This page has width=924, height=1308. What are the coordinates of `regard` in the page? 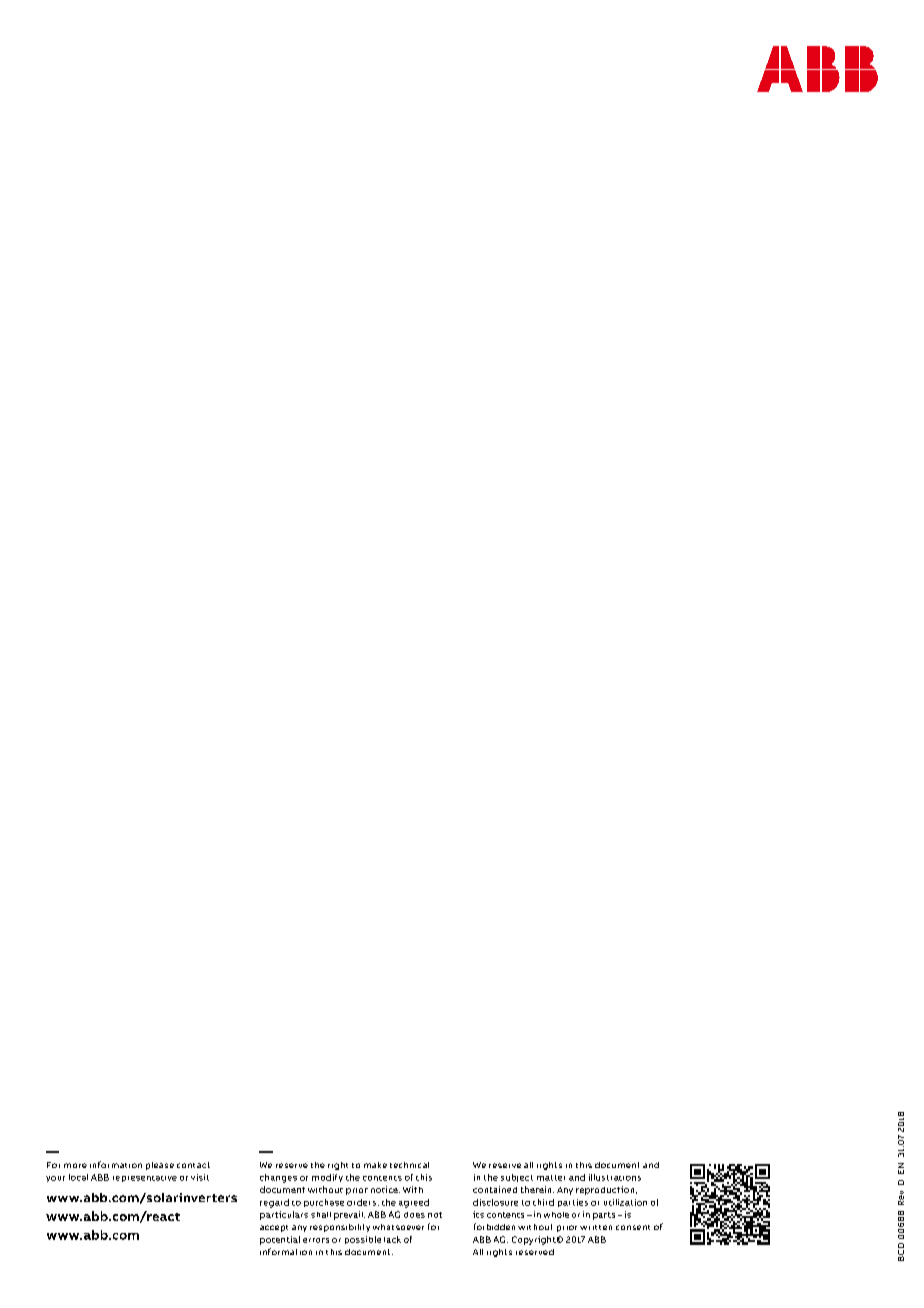 It's located at (274, 1203).
